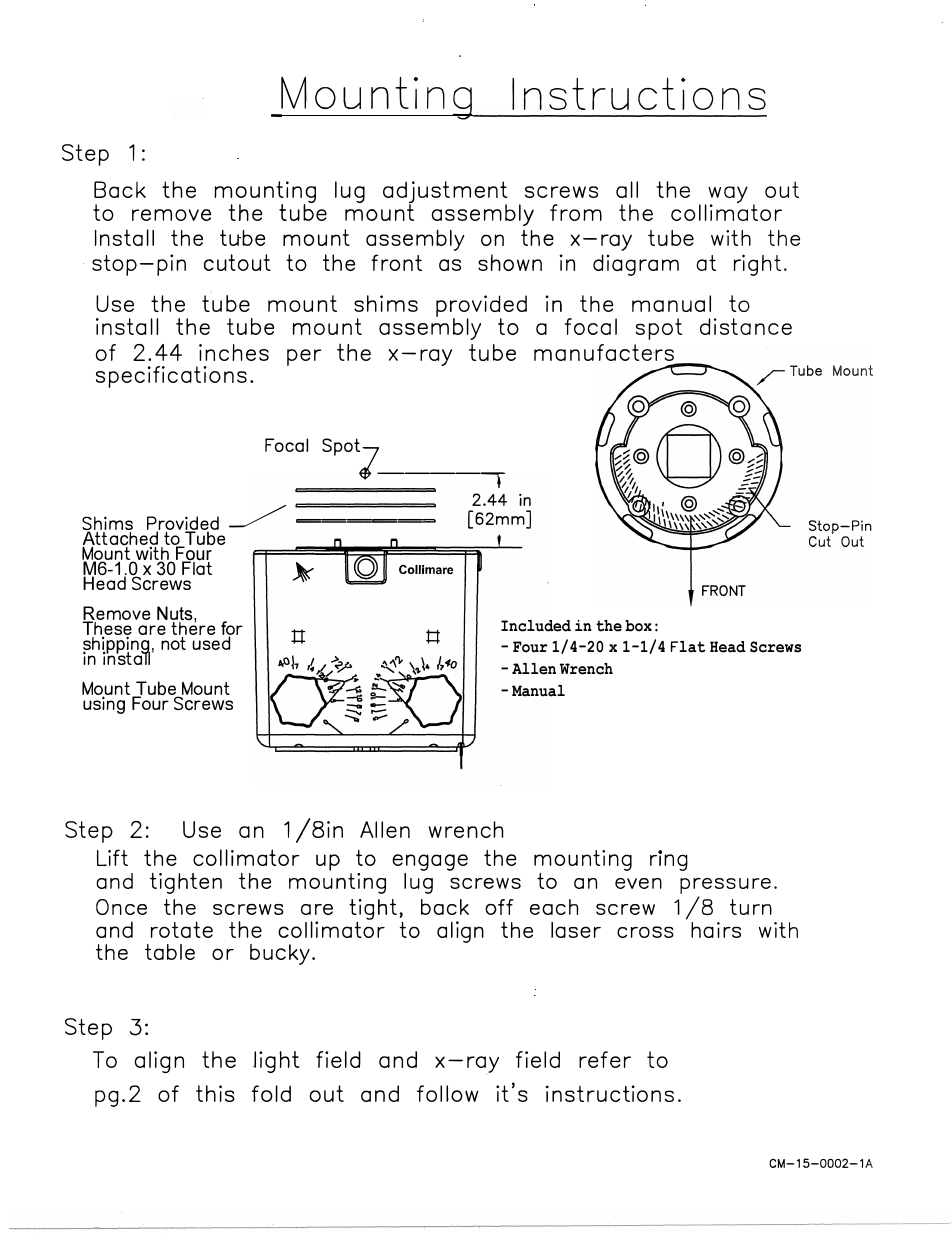  I want to click on Included, so click(536, 626).
